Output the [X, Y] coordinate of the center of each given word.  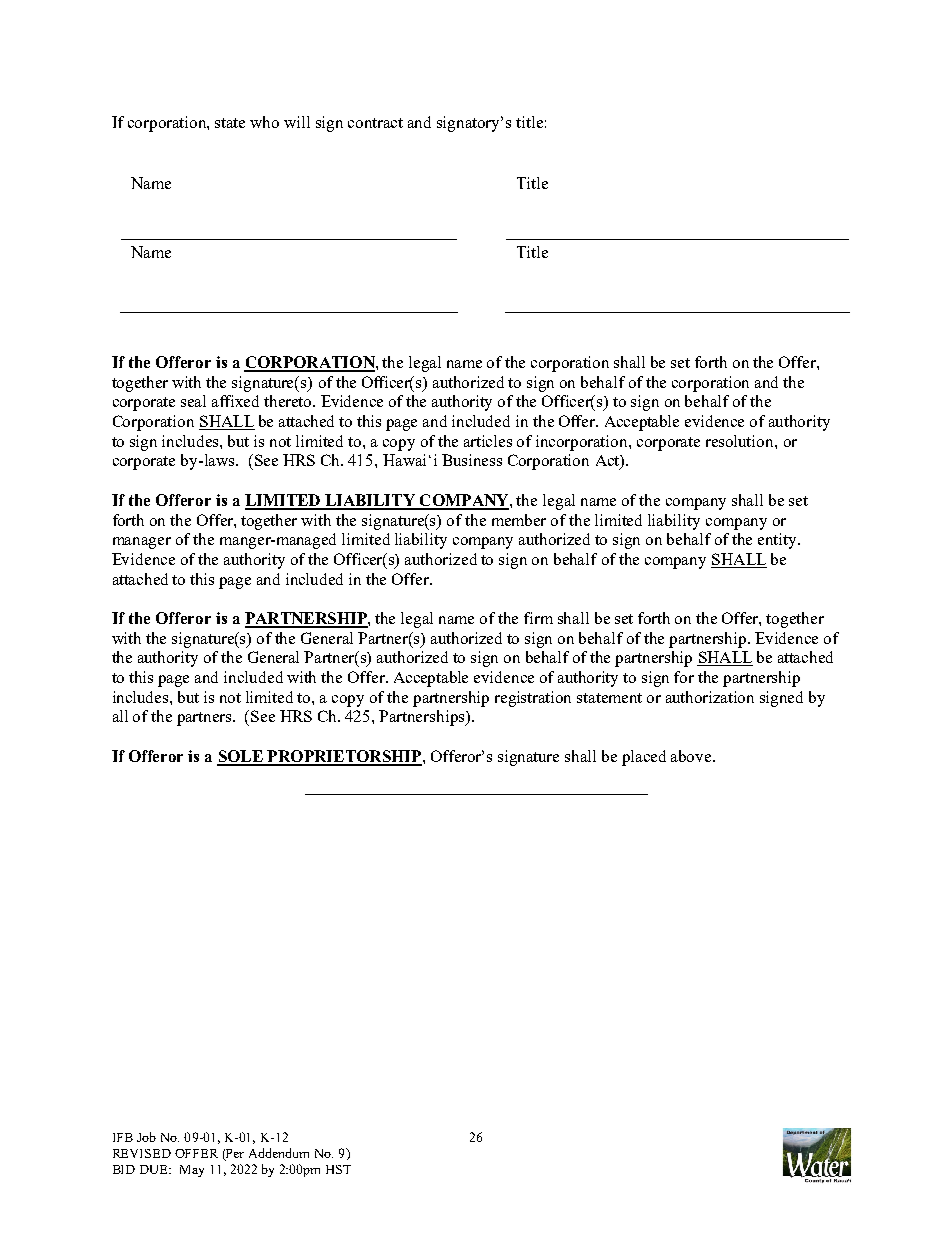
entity [779, 541]
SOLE [241, 757]
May [192, 1171]
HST [338, 1169]
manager [142, 543]
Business [472, 460]
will [297, 122]
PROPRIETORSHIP [344, 757]
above [692, 756]
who [264, 122]
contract [375, 123]
